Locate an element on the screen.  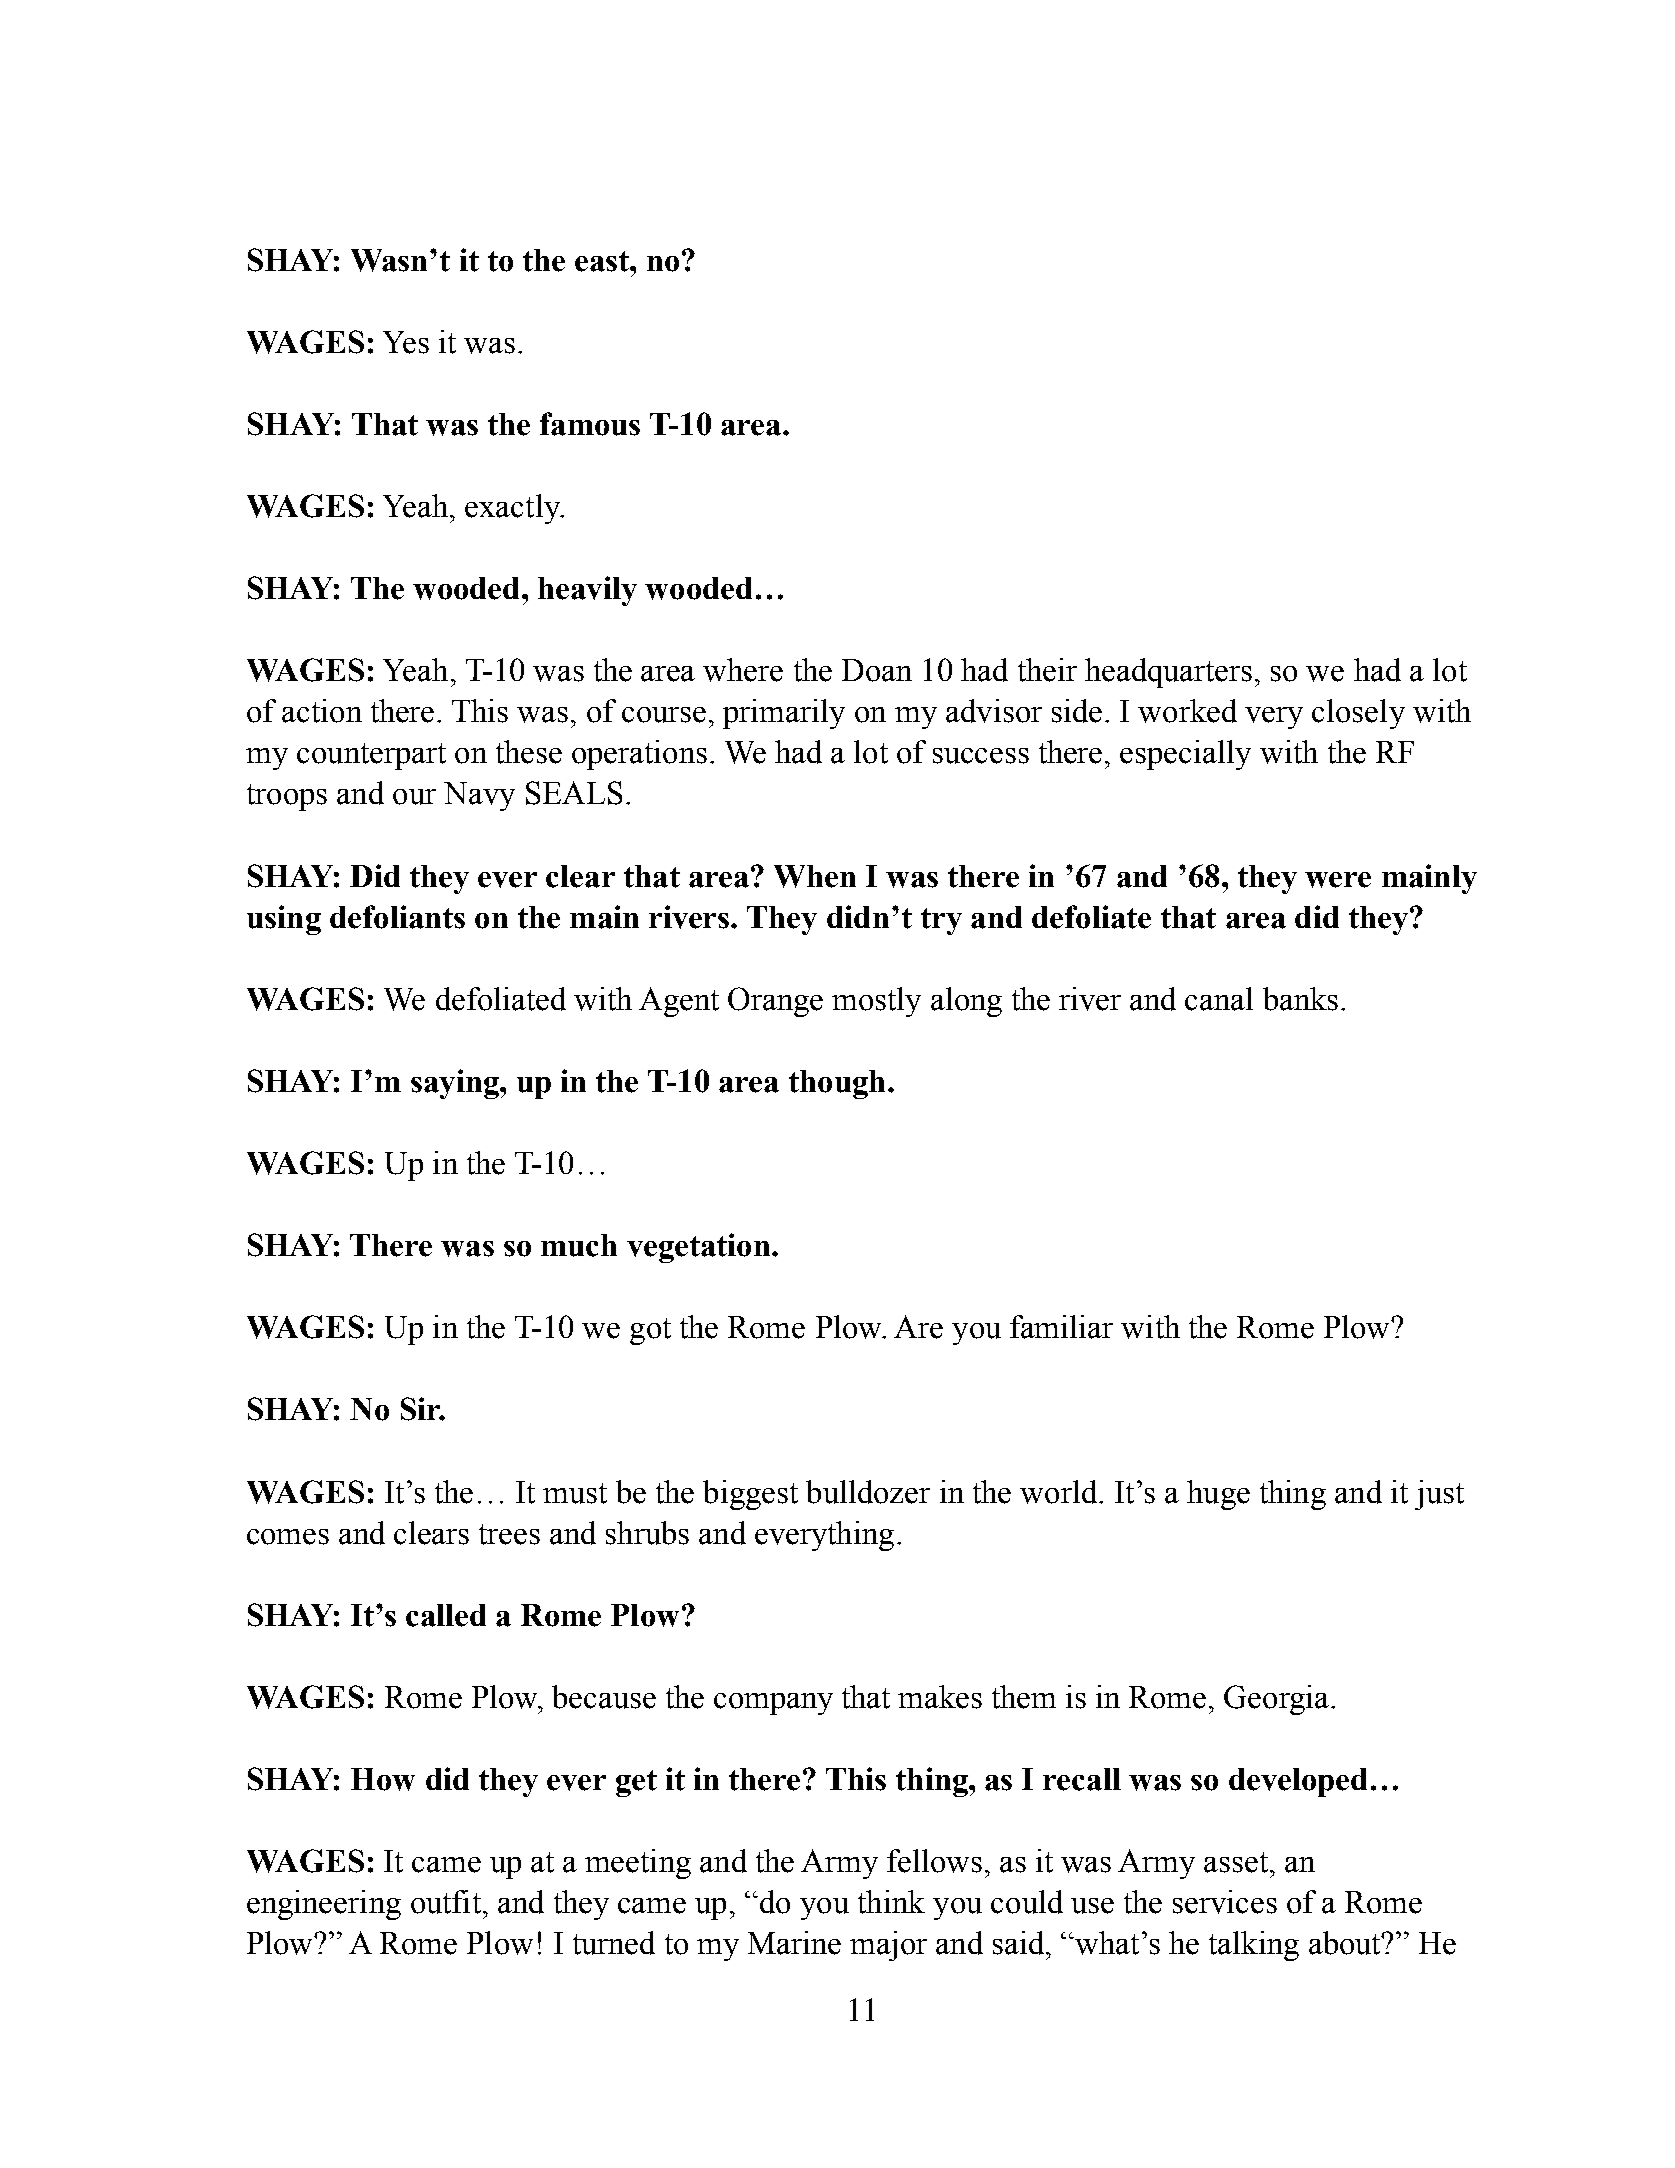
saying is located at coordinates (456, 1084).
